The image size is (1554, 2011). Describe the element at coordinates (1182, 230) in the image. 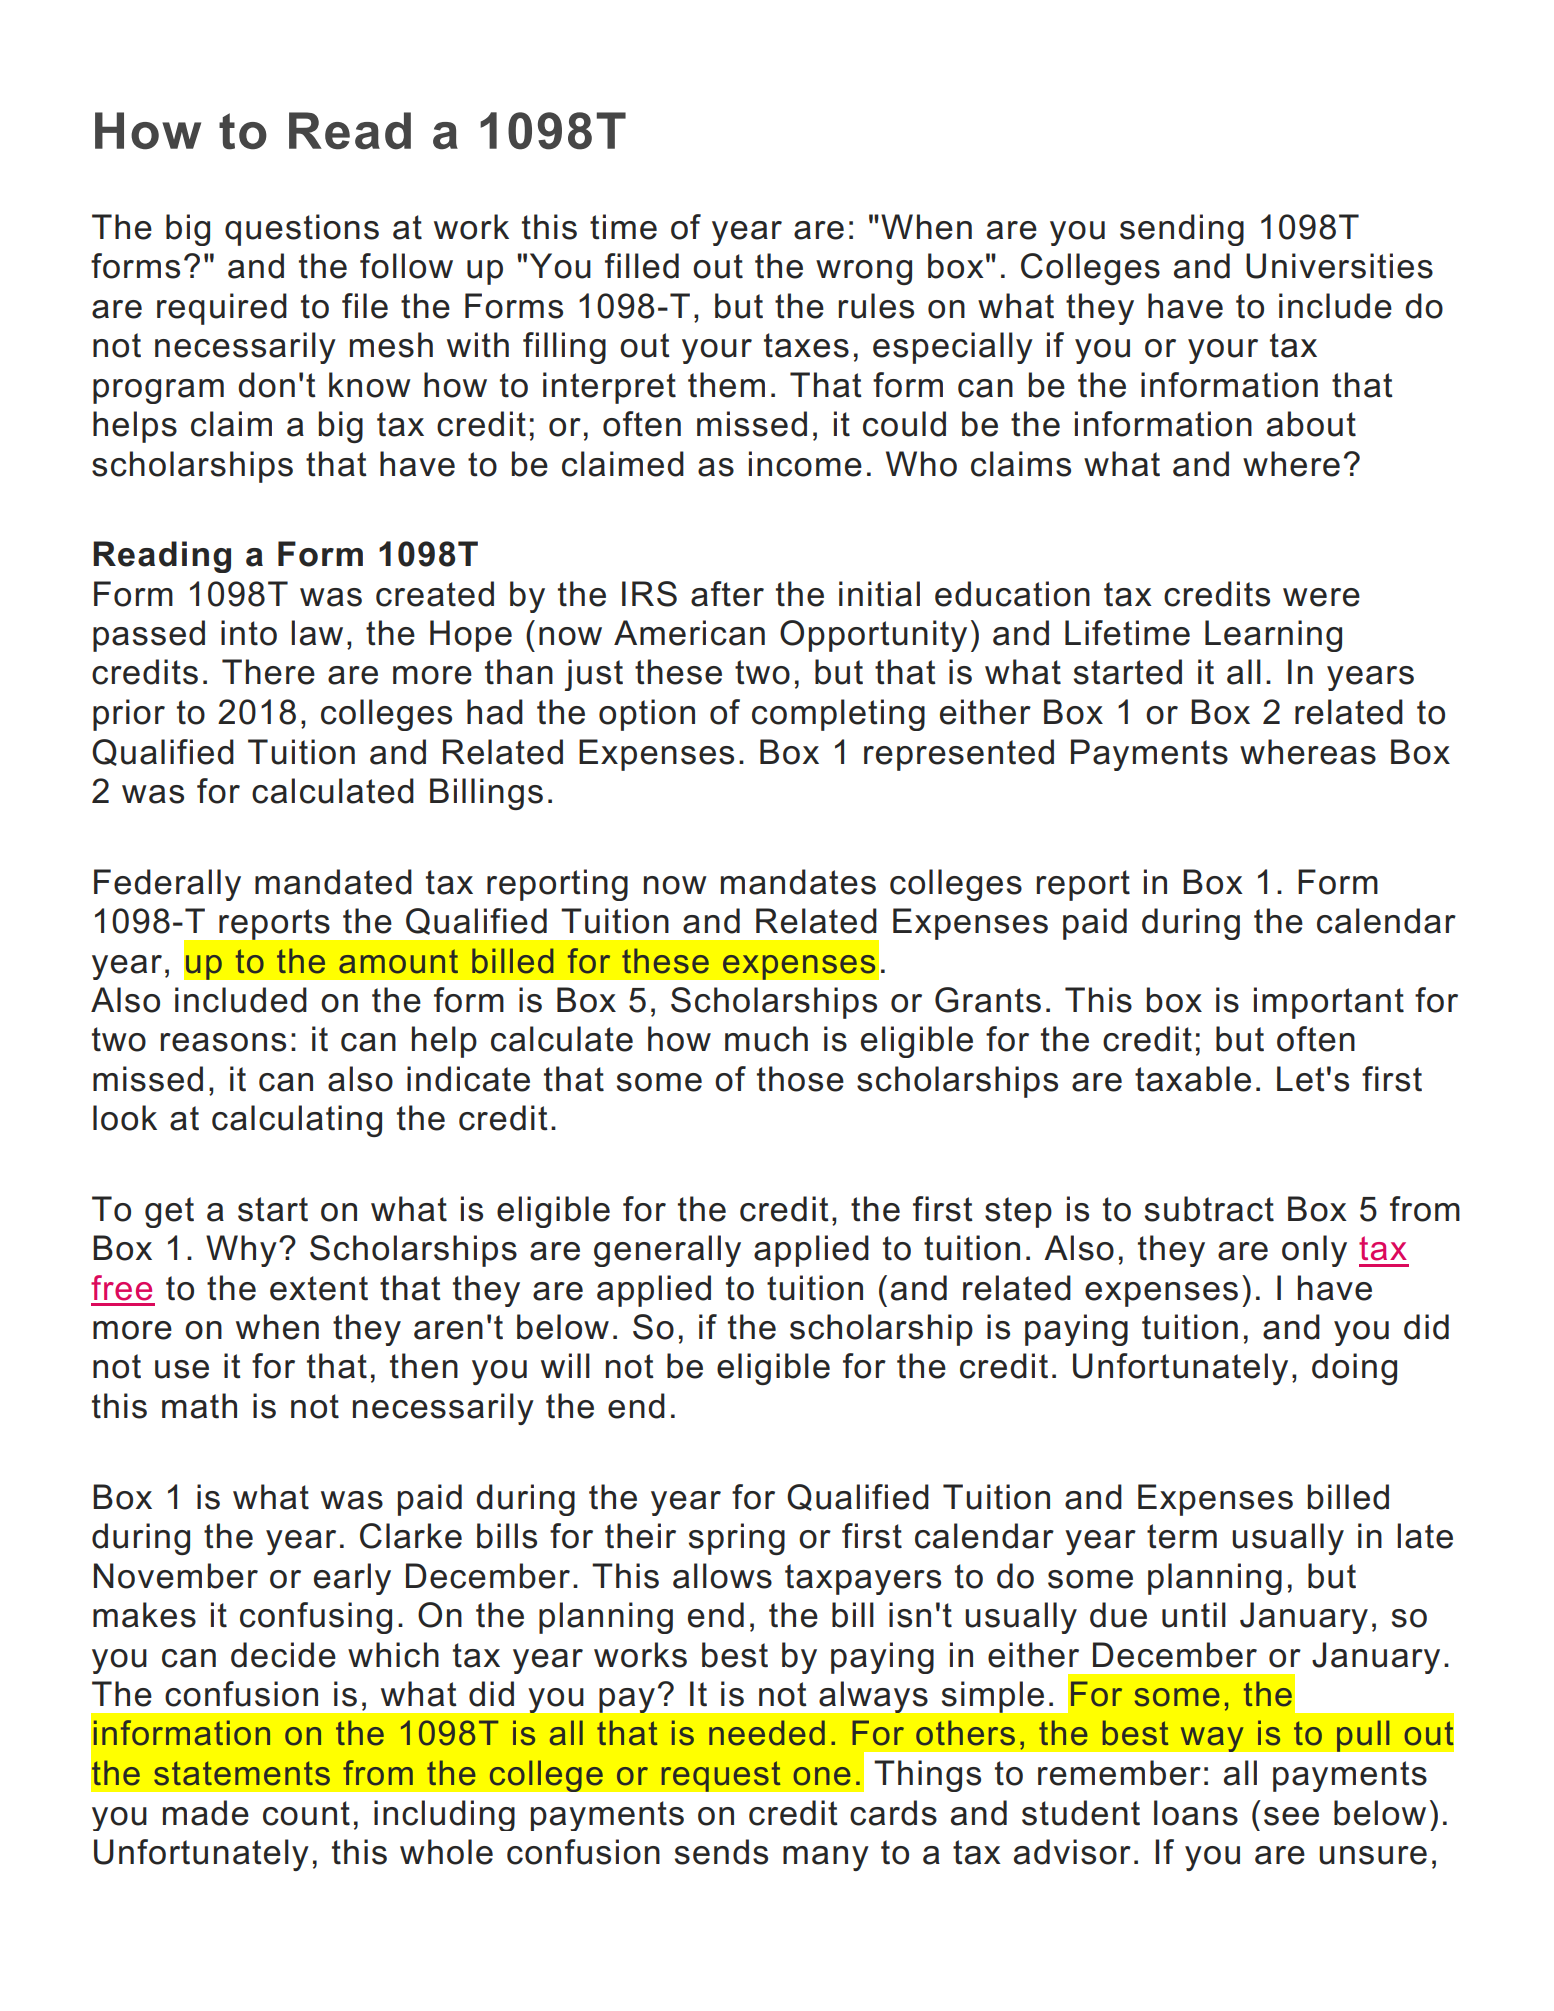

I see `sending` at that location.
